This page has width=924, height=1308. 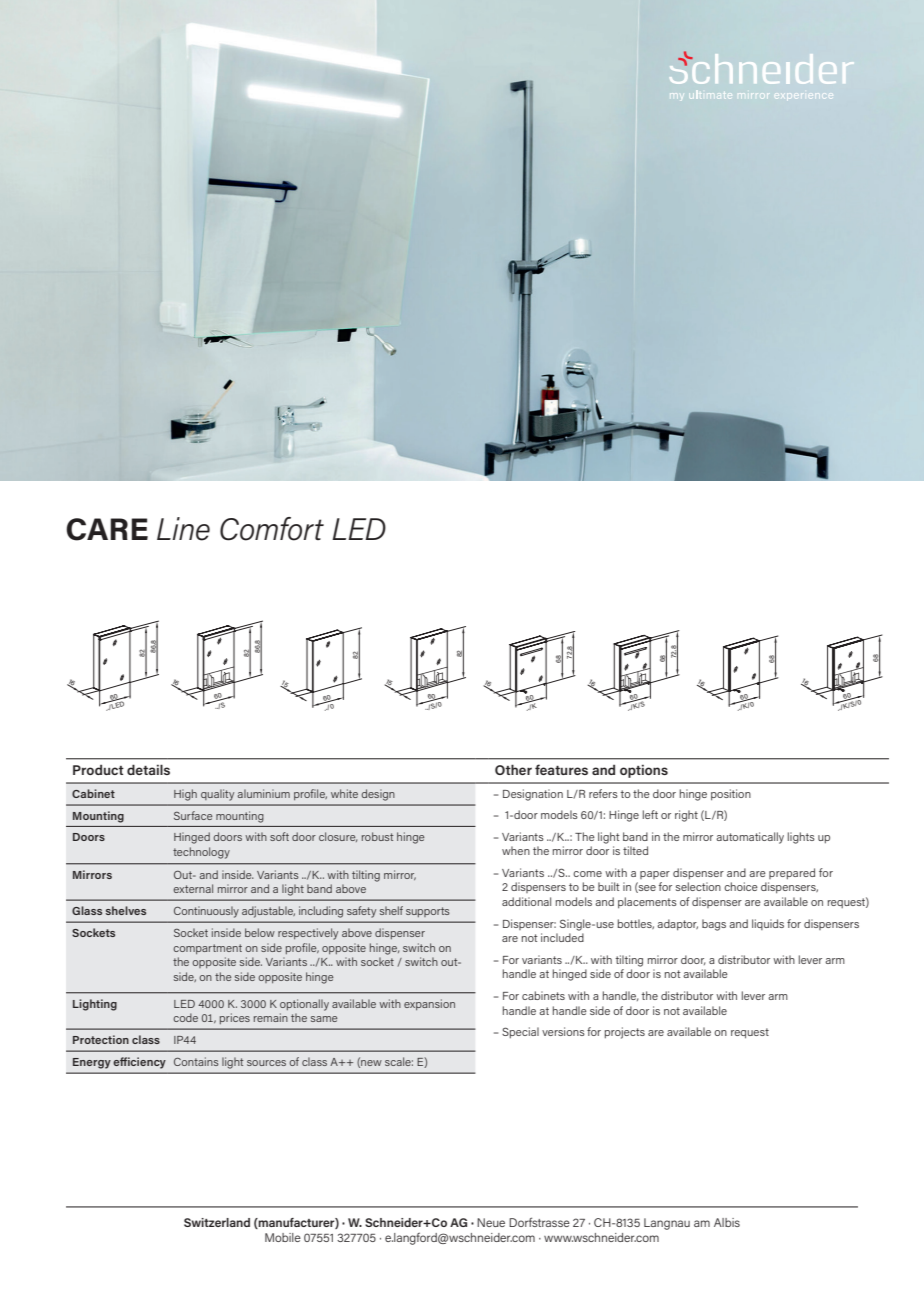 I want to click on selection, so click(x=698, y=886).
